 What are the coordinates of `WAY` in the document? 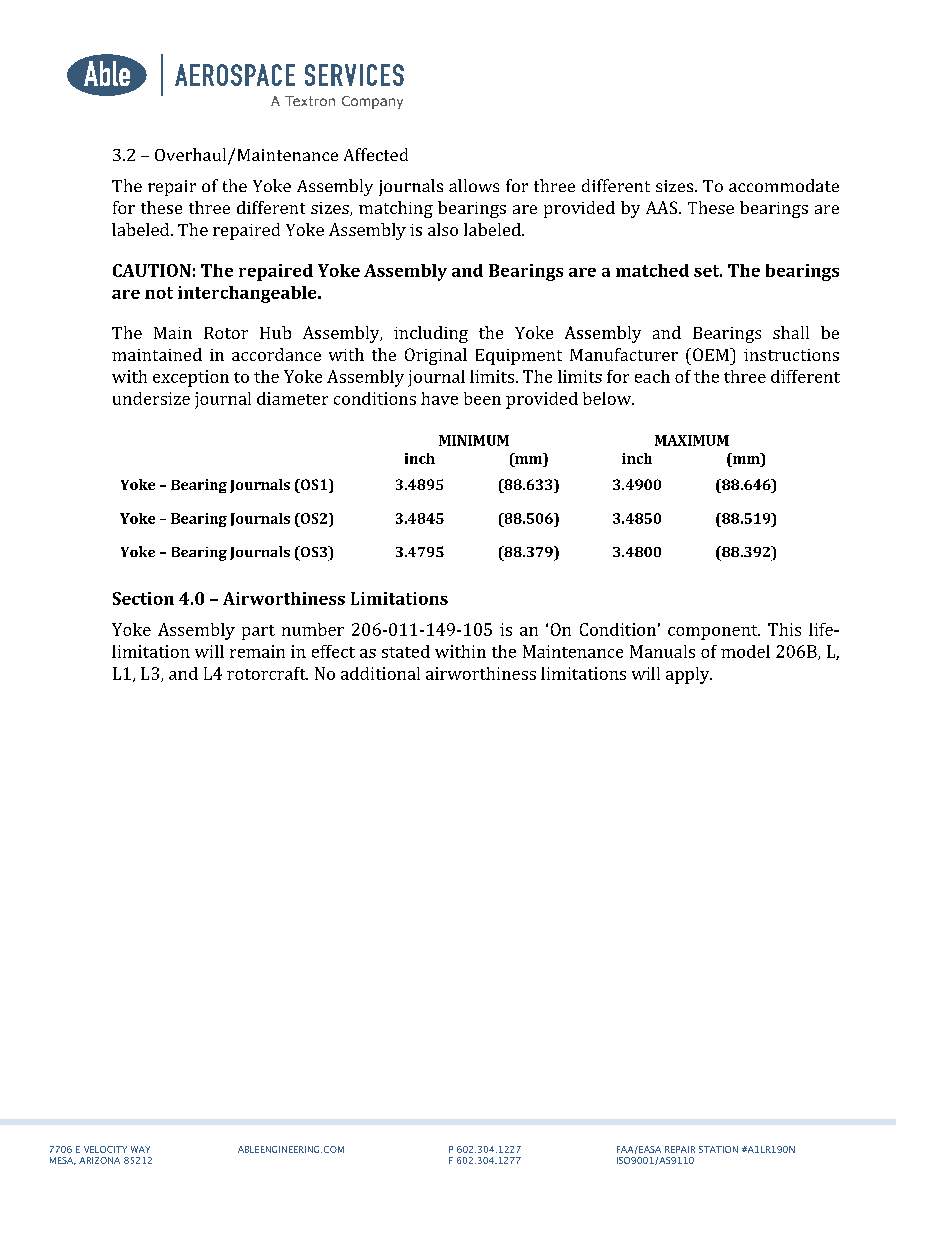 It's located at (140, 1149).
